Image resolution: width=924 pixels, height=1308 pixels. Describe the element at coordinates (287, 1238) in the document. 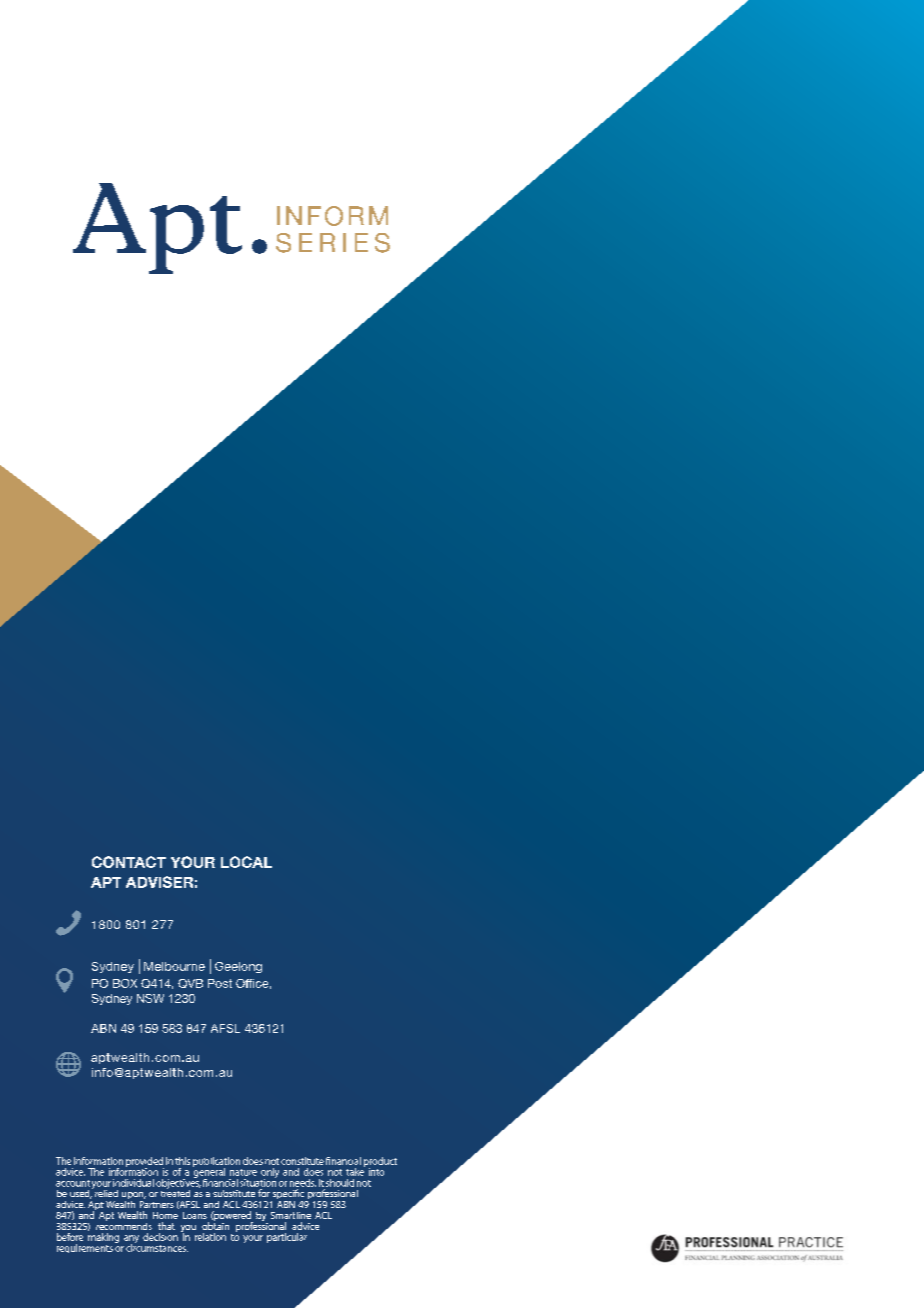

I see `particular` at that location.
